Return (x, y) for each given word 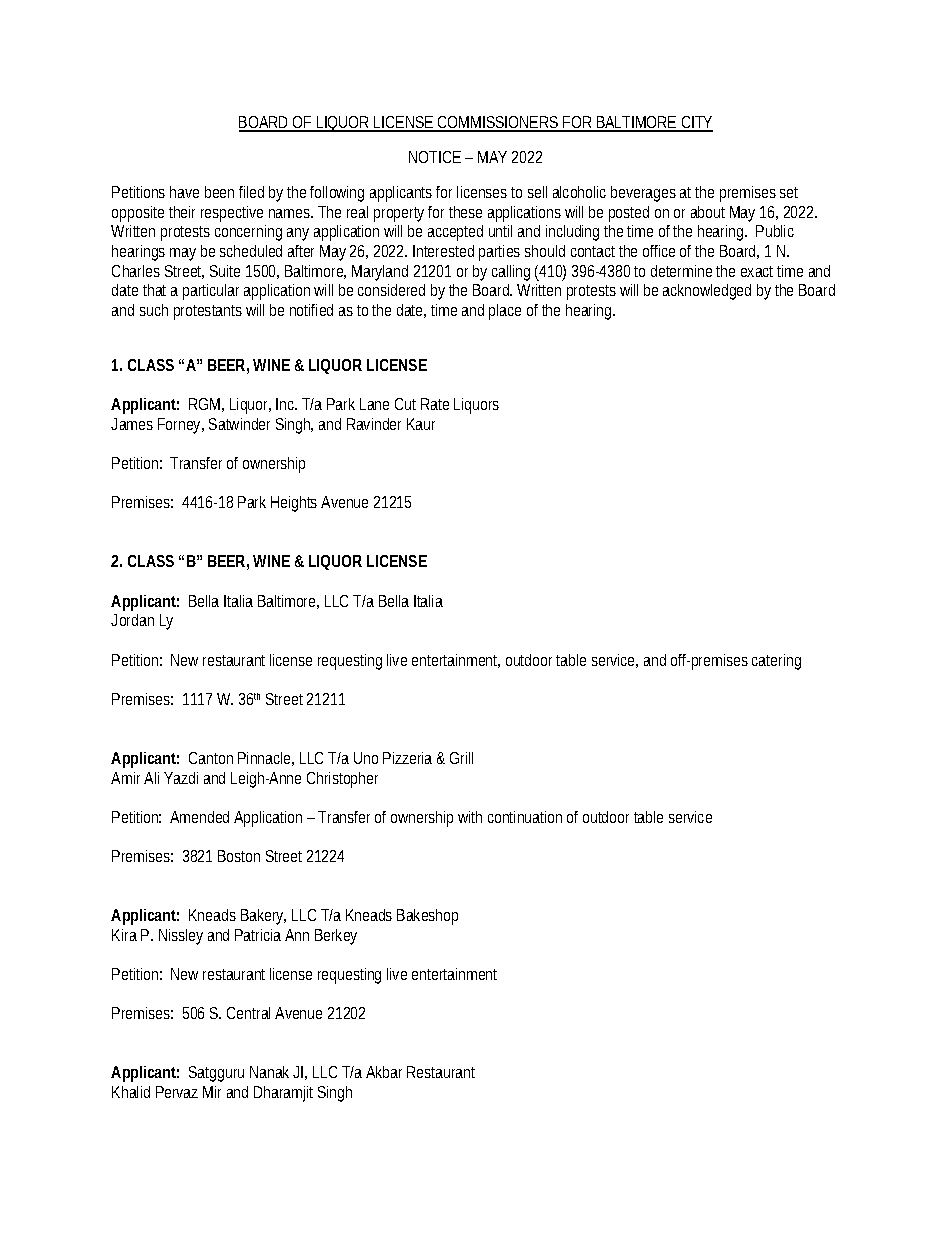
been (219, 192)
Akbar (384, 1072)
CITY (696, 123)
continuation (525, 817)
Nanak (269, 1072)
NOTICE (435, 157)
